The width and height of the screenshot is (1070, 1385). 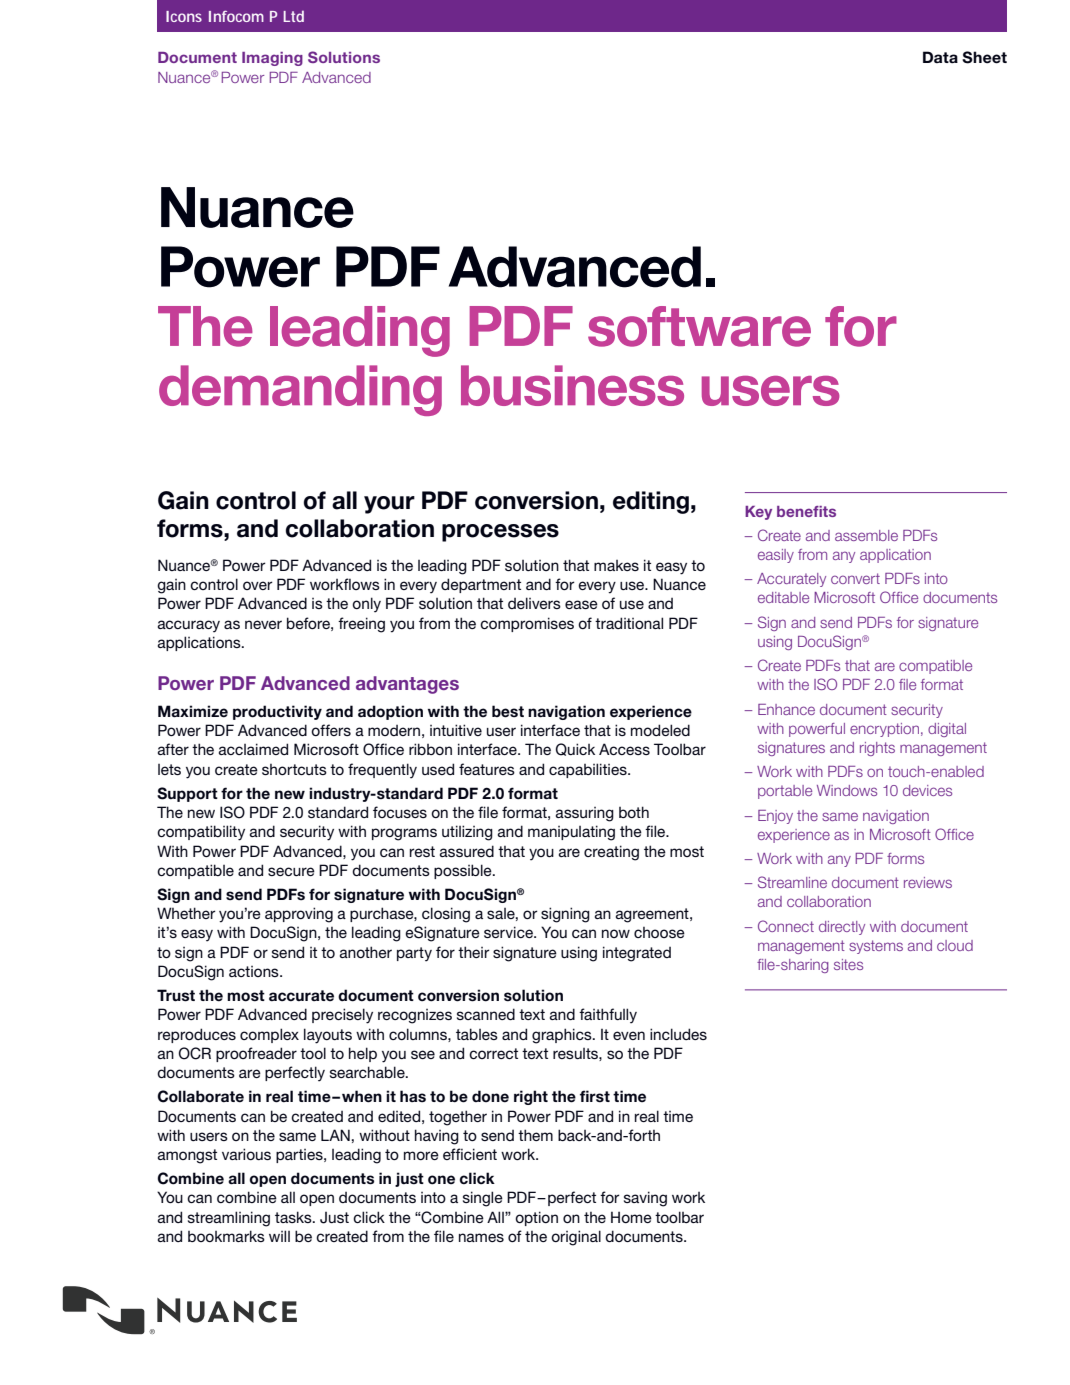 I want to click on Data, so click(x=940, y=57).
